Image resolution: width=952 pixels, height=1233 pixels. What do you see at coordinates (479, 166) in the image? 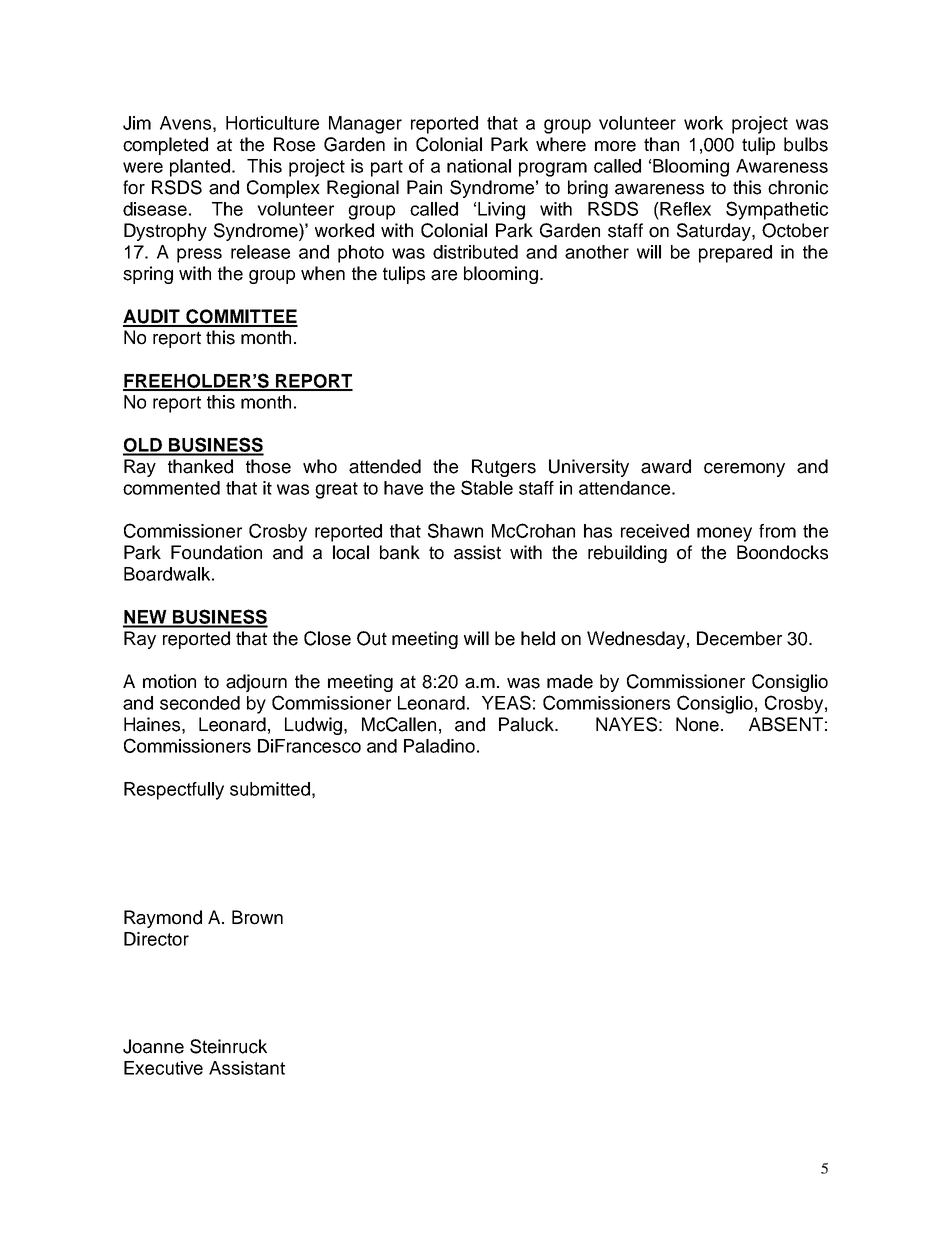
I see `national` at bounding box center [479, 166].
